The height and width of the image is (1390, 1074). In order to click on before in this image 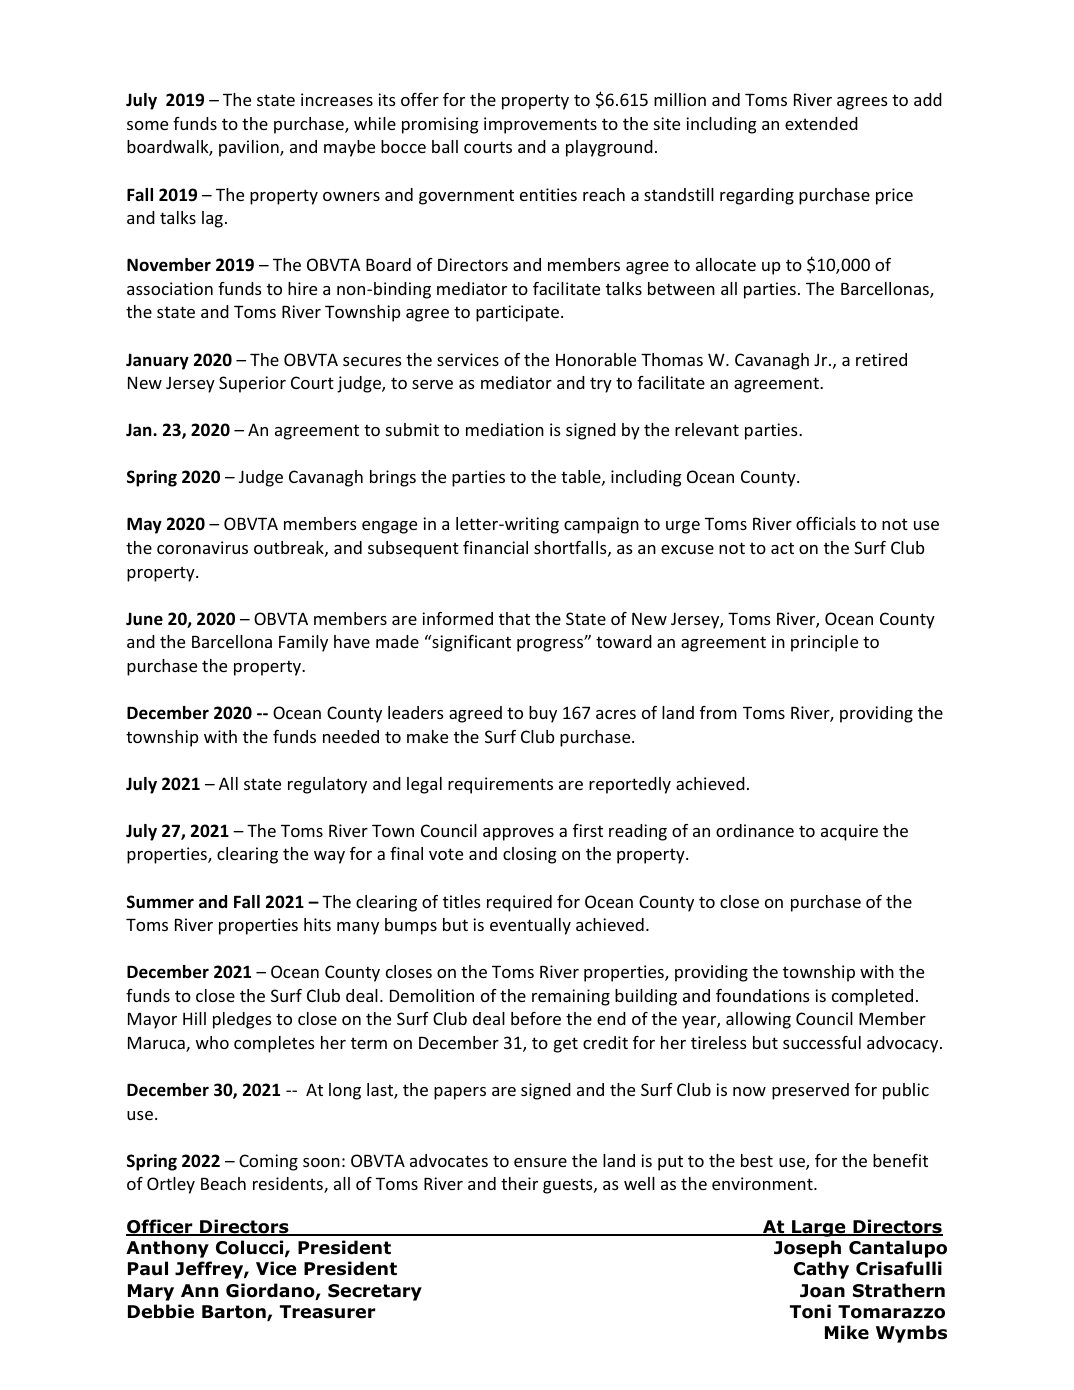, I will do `click(536, 1018)`.
